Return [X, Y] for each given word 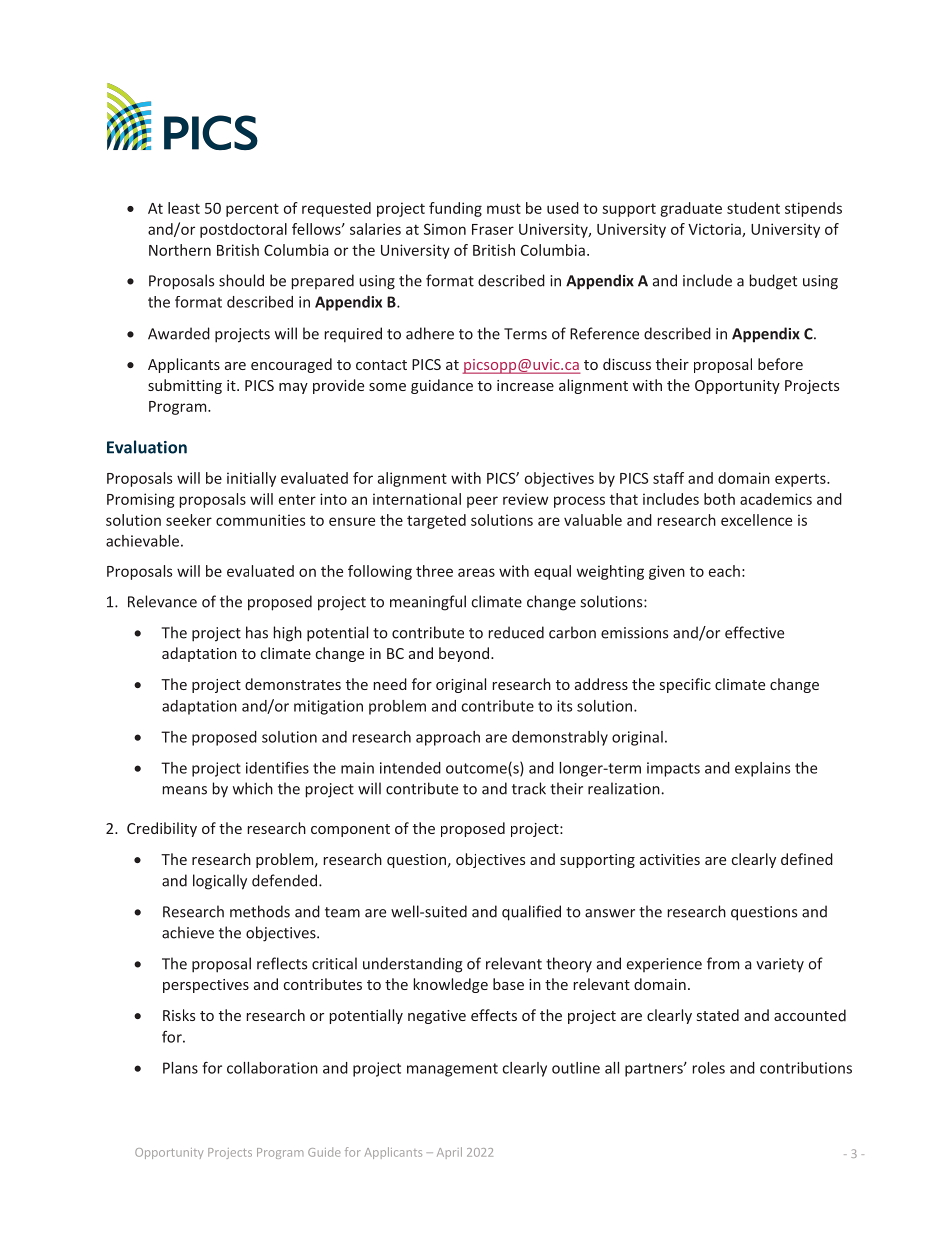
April [449, 1153]
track [529, 788]
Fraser [493, 229]
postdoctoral [243, 230]
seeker [189, 520]
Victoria [715, 230]
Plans [180, 1068]
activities [670, 859]
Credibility [162, 829]
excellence [756, 520]
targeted [436, 521]
